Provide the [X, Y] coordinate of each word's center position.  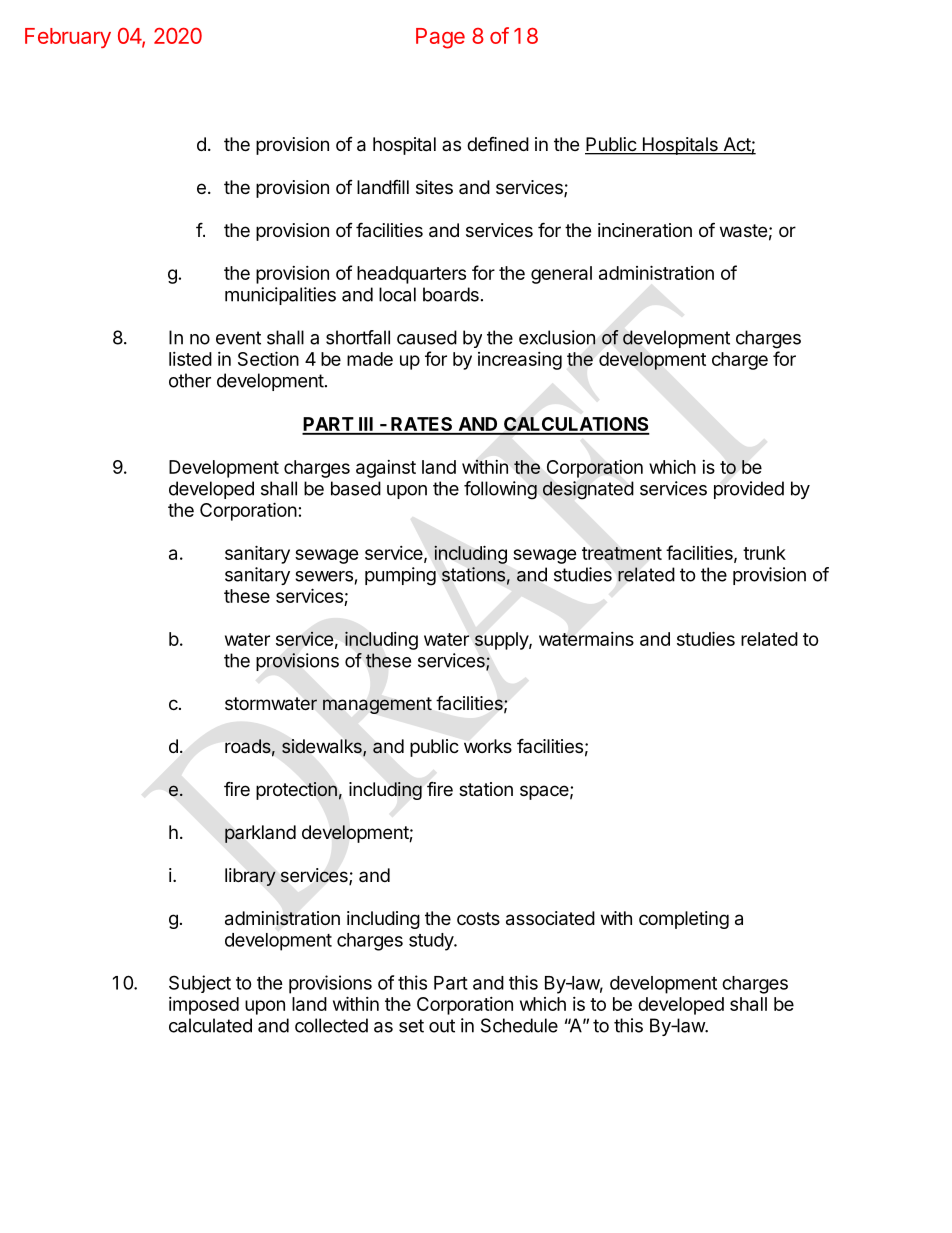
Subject [200, 984]
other [190, 380]
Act [736, 145]
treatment [622, 553]
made [370, 359]
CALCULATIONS [576, 425]
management [377, 705]
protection [296, 791]
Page [440, 38]
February [68, 38]
